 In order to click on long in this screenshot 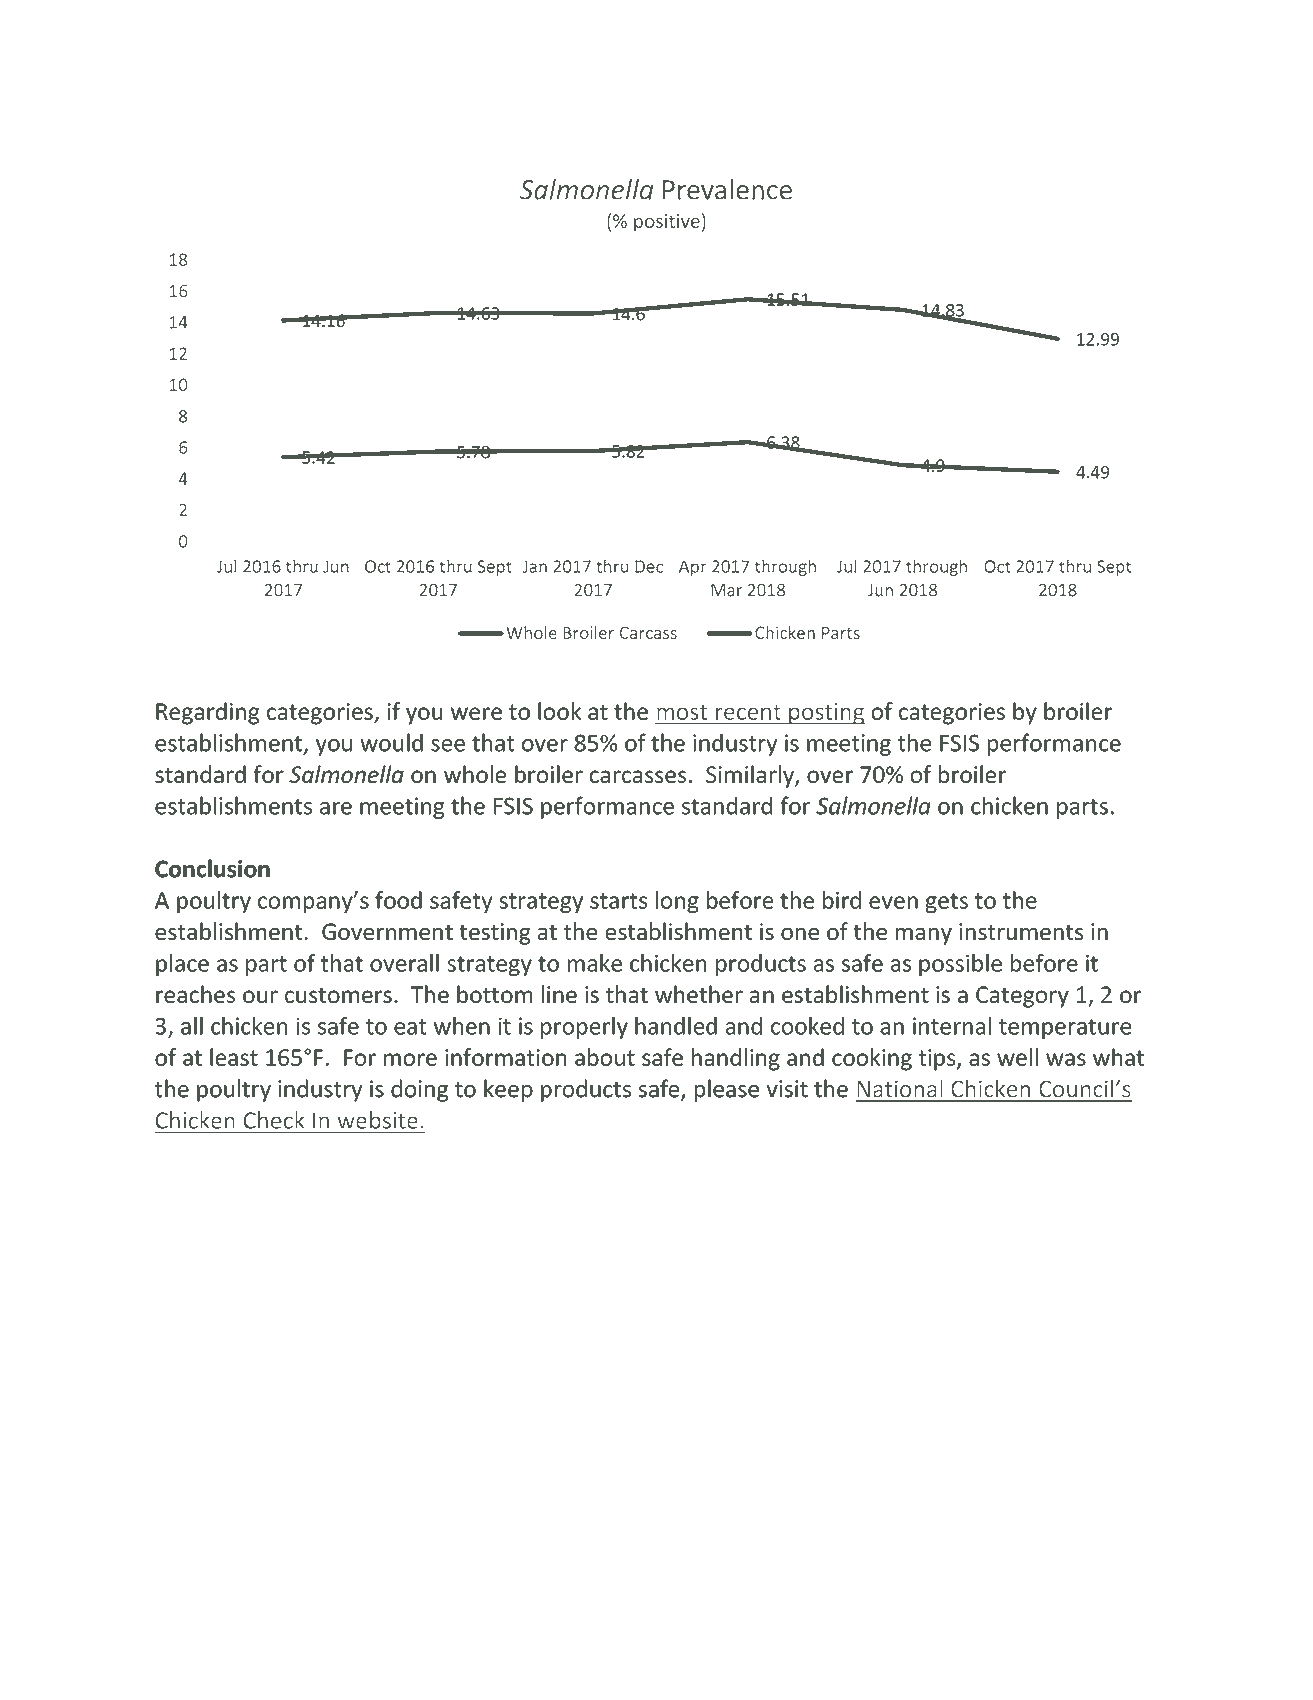, I will do `click(677, 902)`.
